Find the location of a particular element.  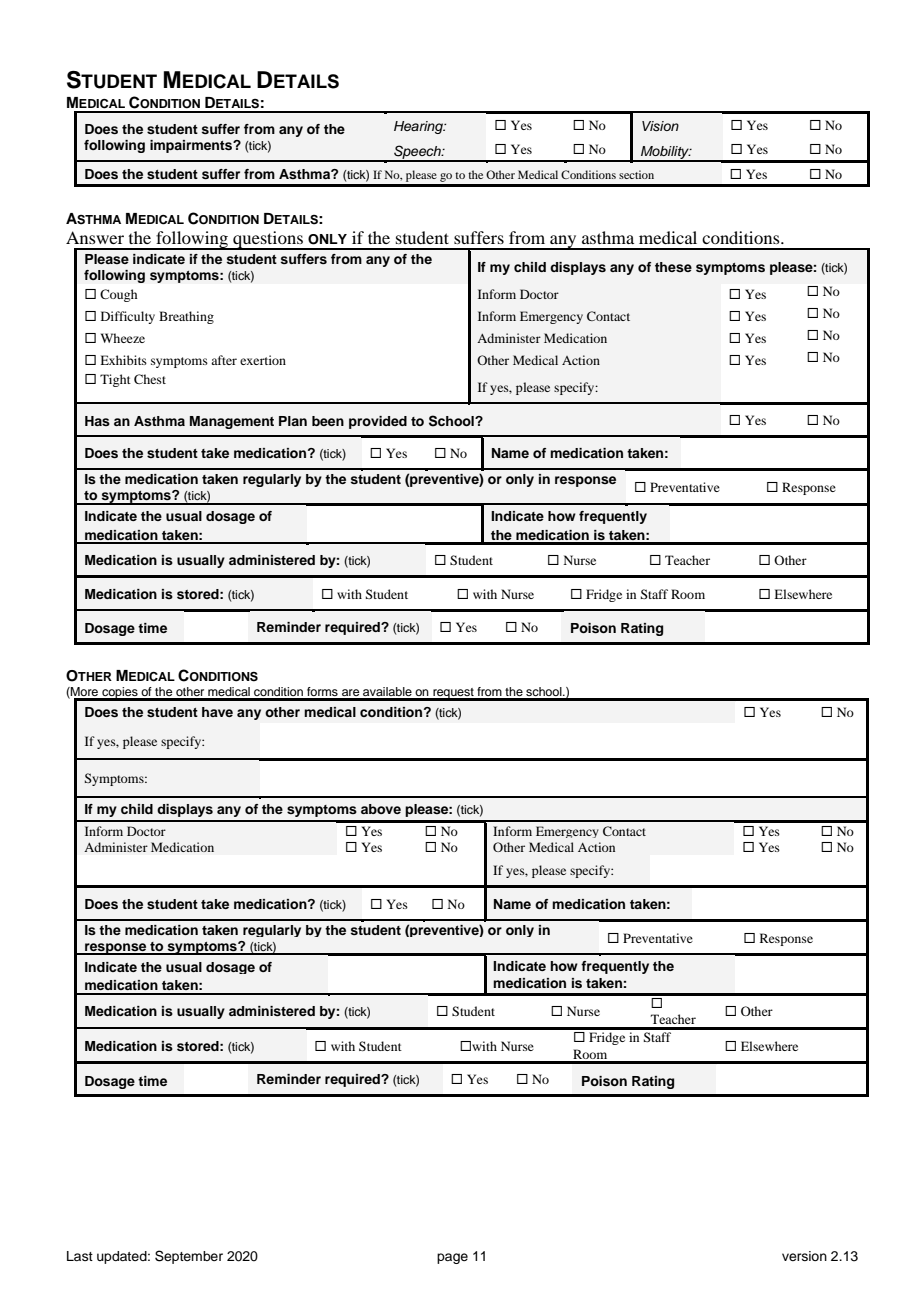

Chest is located at coordinates (150, 379).
